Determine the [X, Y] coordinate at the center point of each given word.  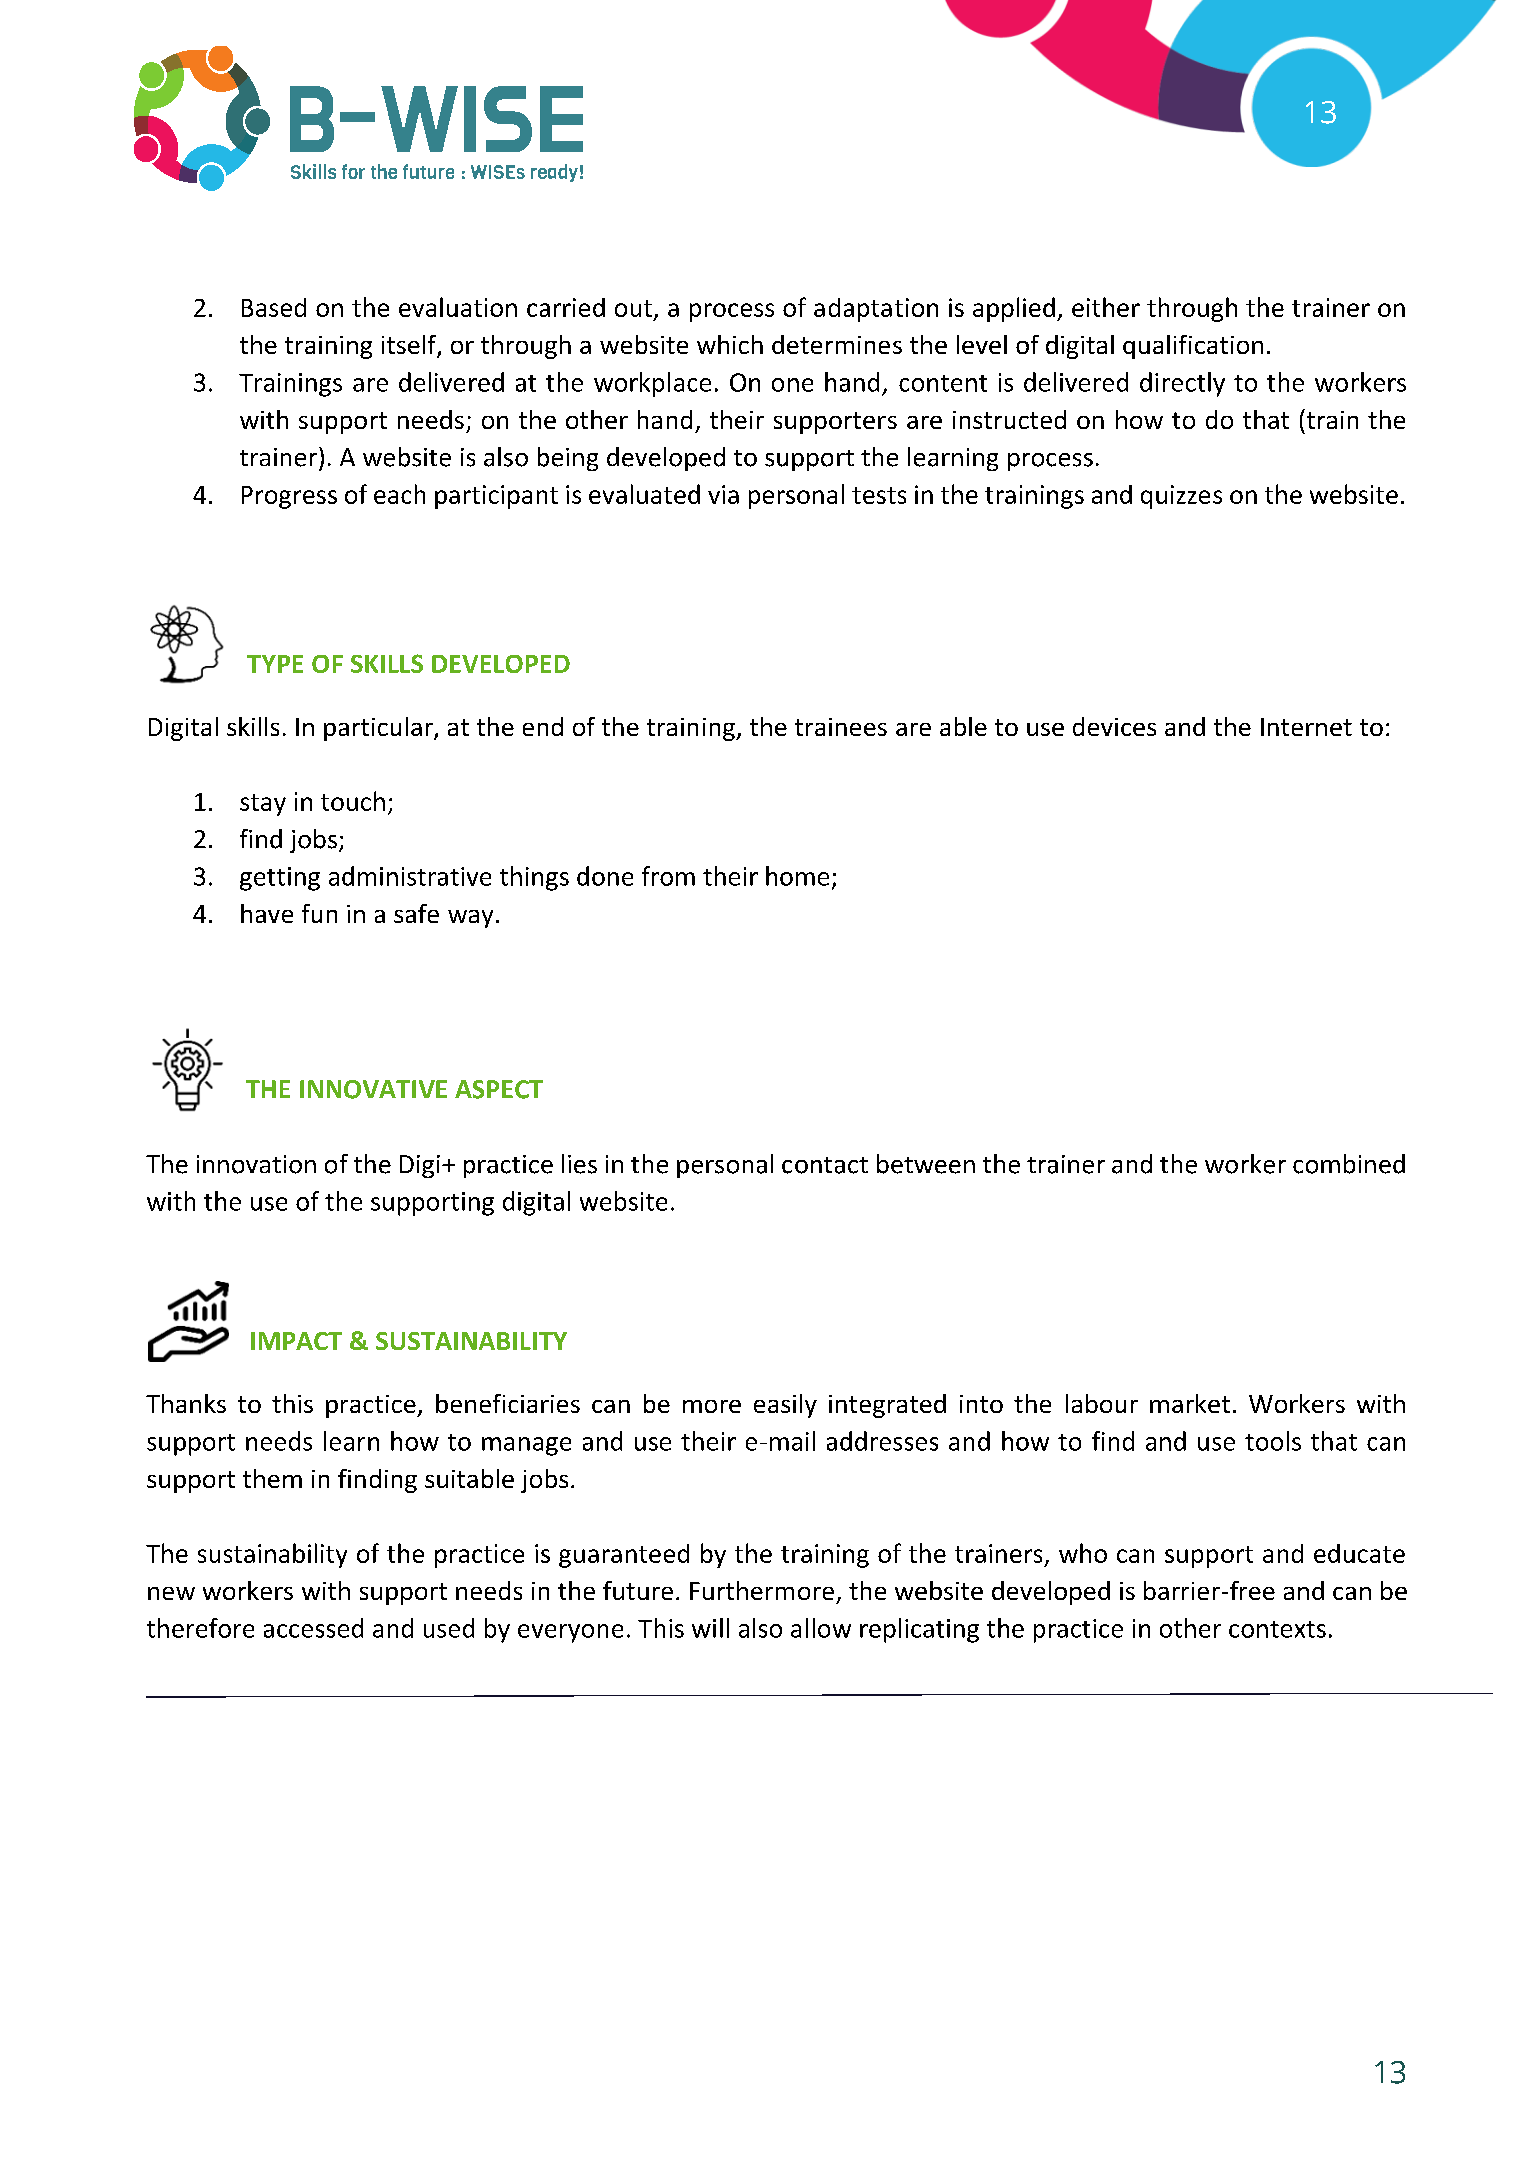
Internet [1306, 727]
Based [274, 307]
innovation [256, 1164]
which [730, 344]
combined [1349, 1164]
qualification [1193, 347]
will [710, 1628]
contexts [1277, 1629]
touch [353, 801]
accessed [313, 1628]
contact [825, 1165]
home [797, 876]
